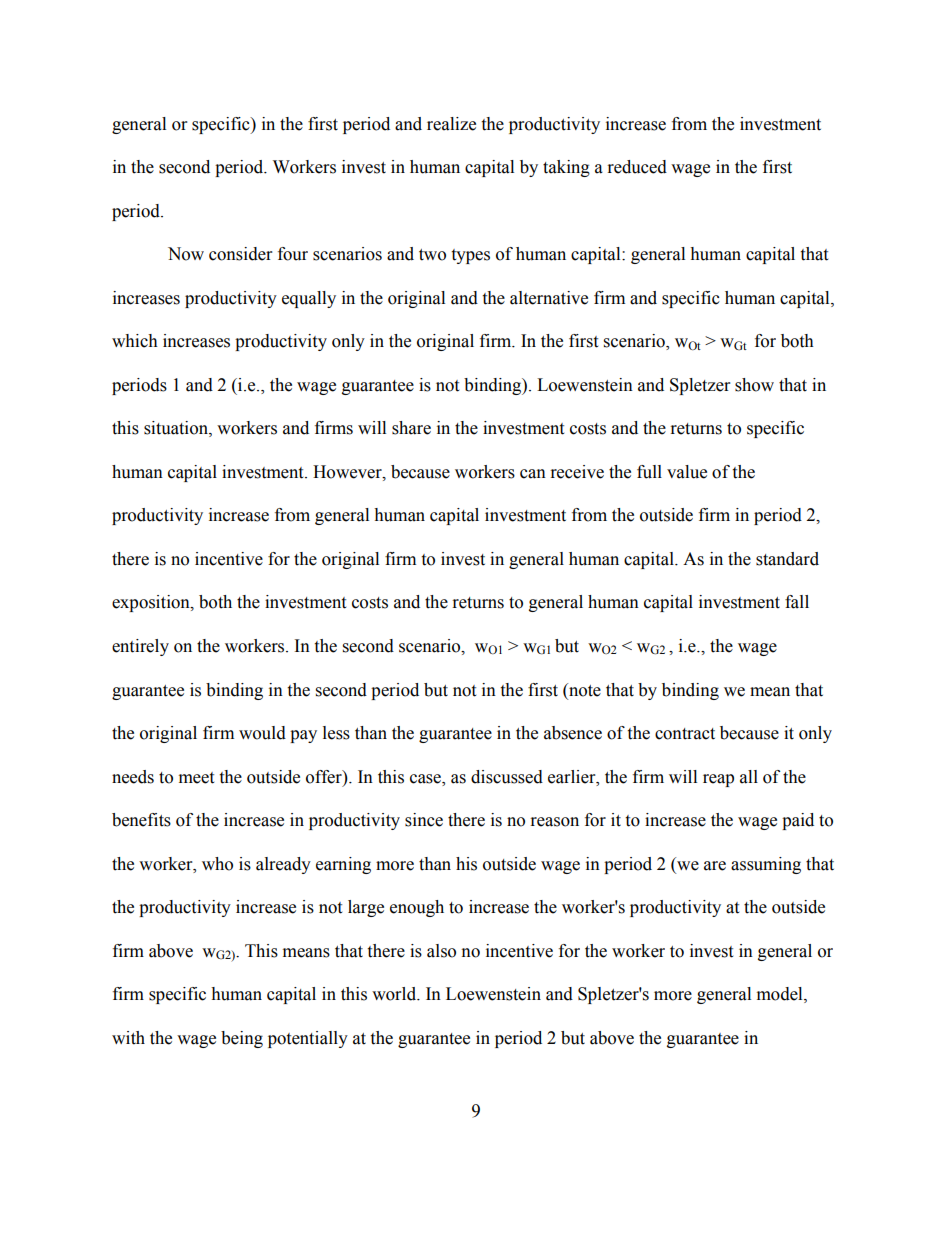 The image size is (952, 1233). Describe the element at coordinates (507, 777) in the screenshot. I see `discussed` at that location.
